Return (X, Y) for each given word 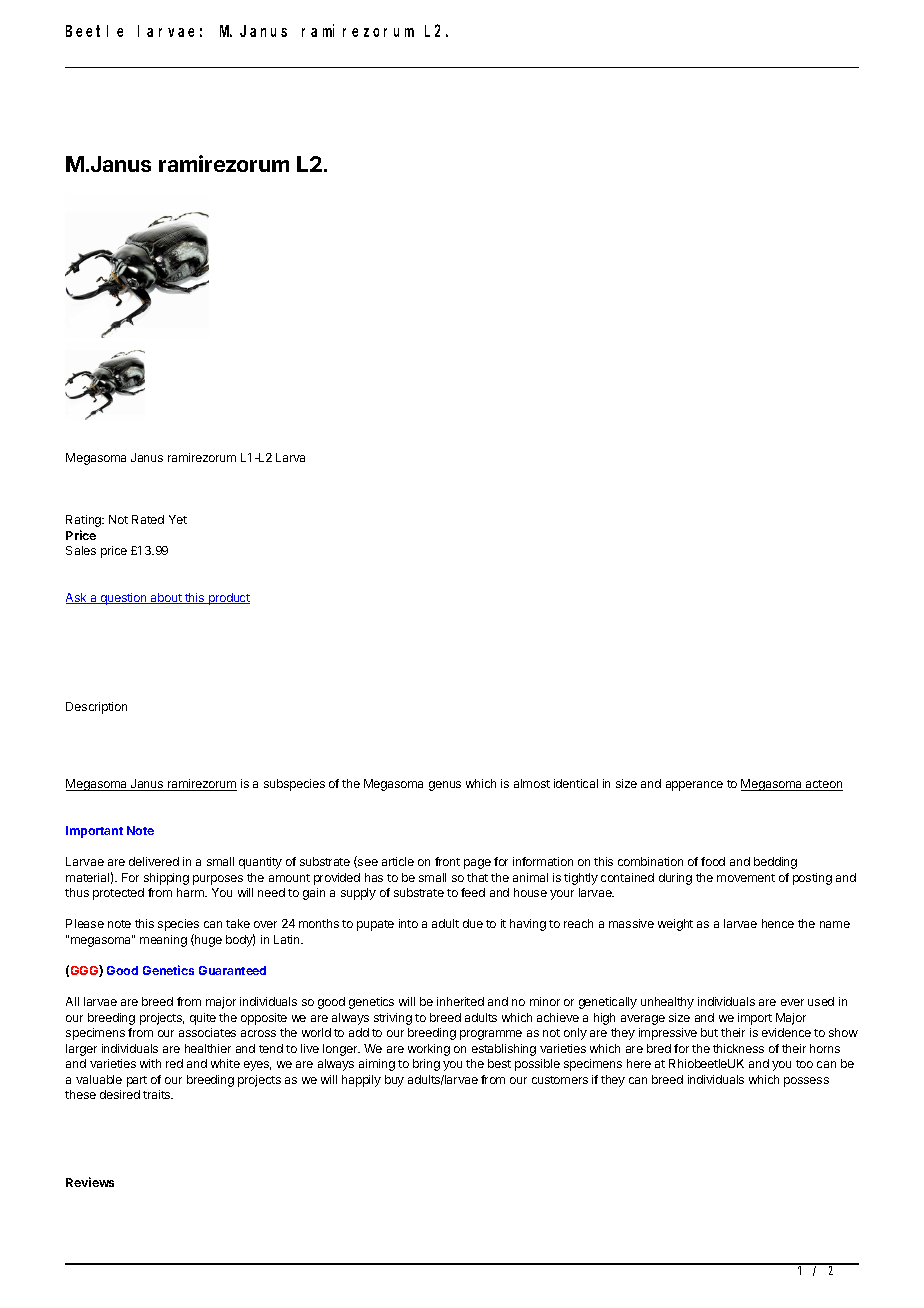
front (447, 861)
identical (576, 783)
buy (394, 1081)
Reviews (90, 1182)
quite (203, 1019)
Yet (178, 519)
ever (792, 1002)
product (228, 599)
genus (445, 786)
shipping (166, 879)
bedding (775, 863)
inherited (460, 1001)
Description (96, 708)
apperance (694, 786)
